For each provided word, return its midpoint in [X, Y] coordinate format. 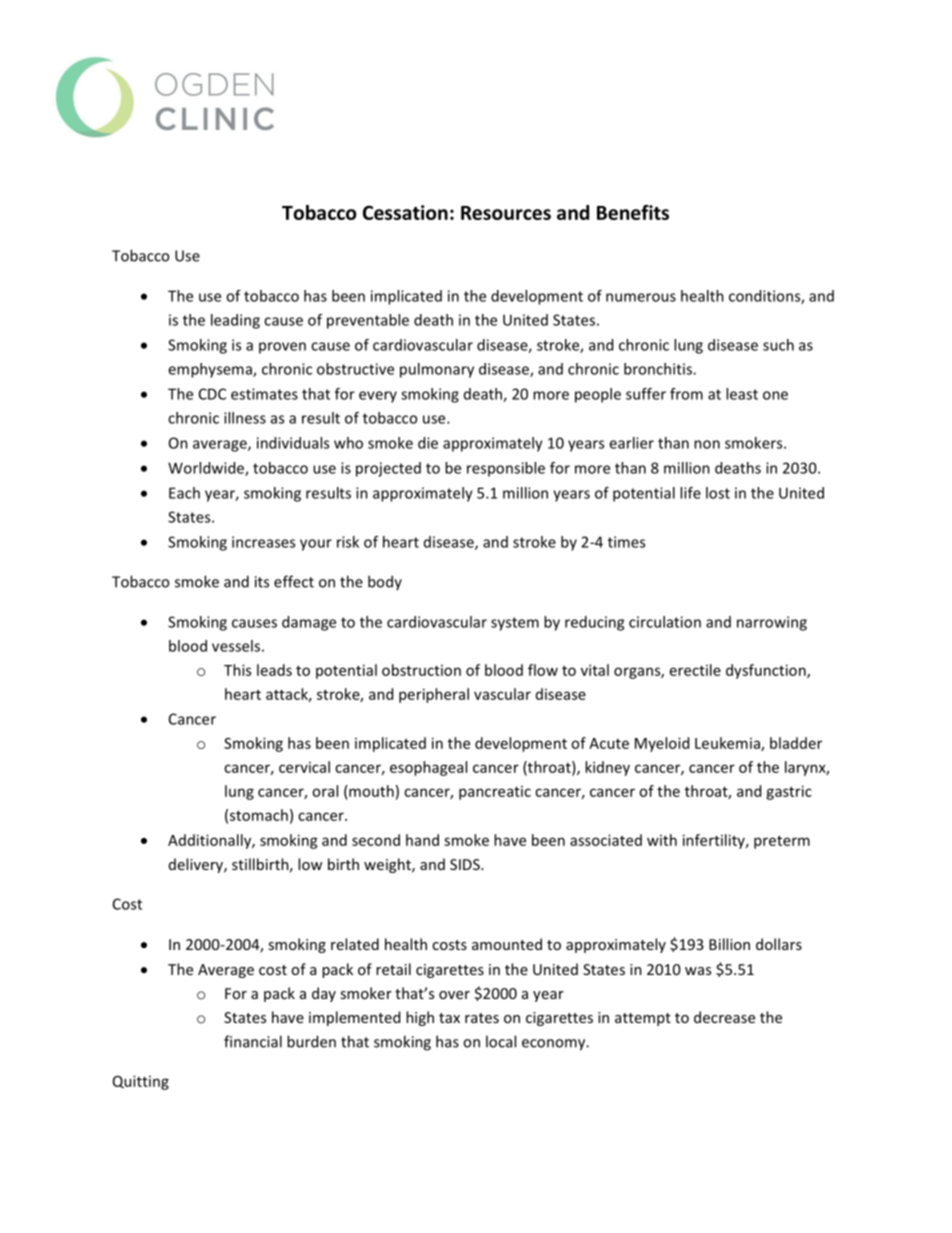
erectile [695, 670]
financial [253, 1041]
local [501, 1041]
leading [235, 321]
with [662, 840]
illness [245, 418]
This [237, 670]
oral [325, 791]
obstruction [421, 670]
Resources [506, 213]
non [707, 444]
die [428, 443]
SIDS [466, 864]
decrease [724, 1017]
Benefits [633, 212]
